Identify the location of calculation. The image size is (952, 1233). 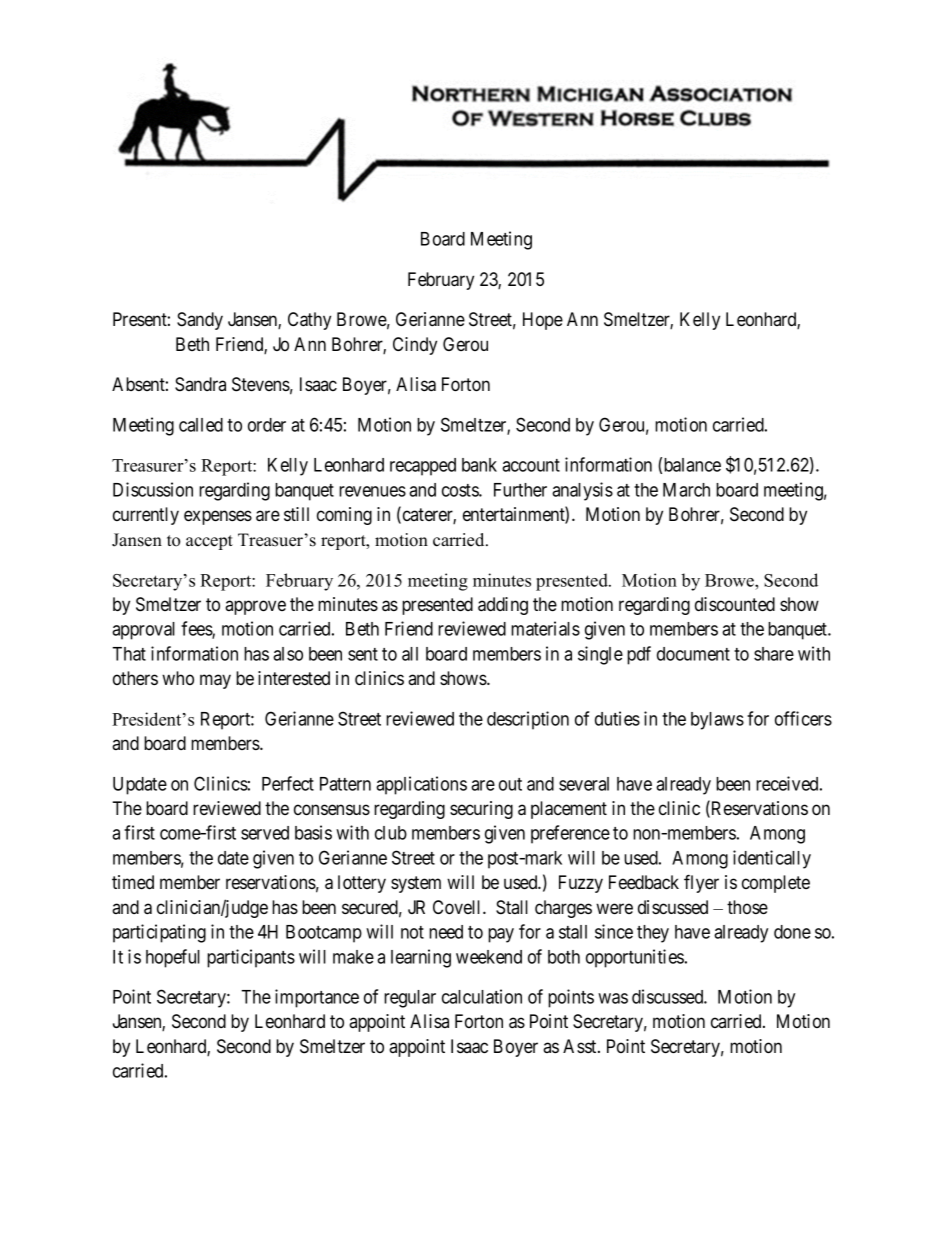
(482, 996).
